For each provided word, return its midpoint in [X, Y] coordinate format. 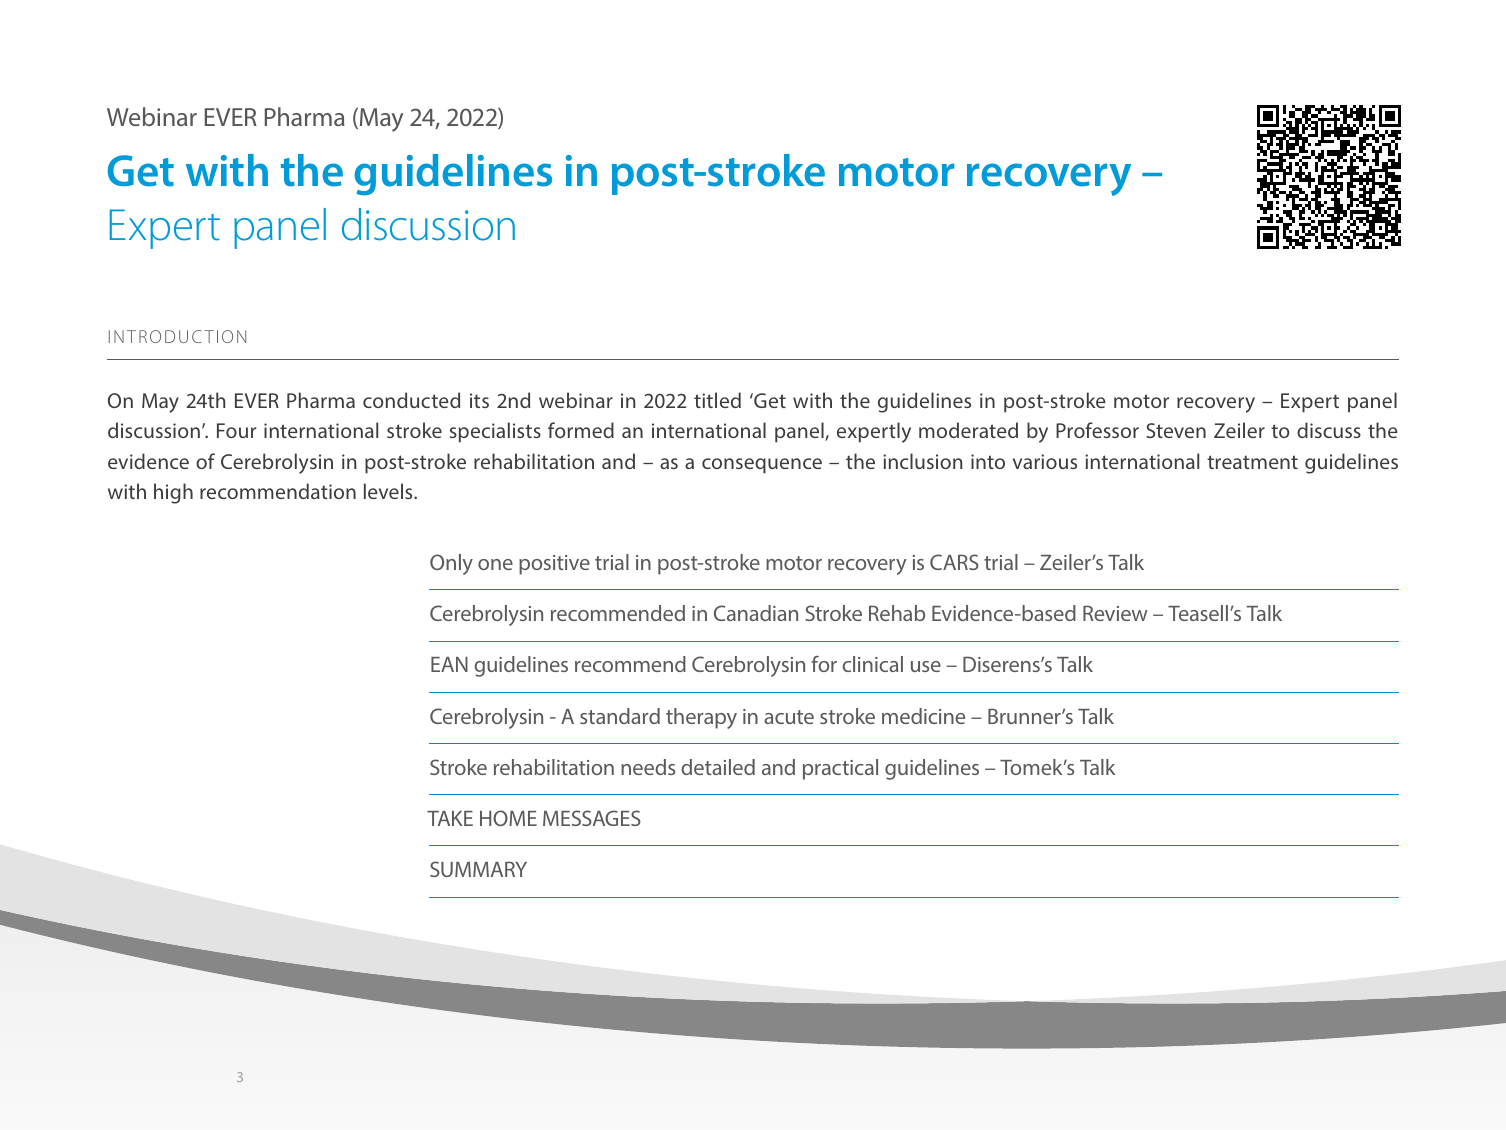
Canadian [756, 613]
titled [717, 400]
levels [389, 491]
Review [1115, 613]
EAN [449, 664]
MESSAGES [592, 818]
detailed [718, 767]
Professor [1097, 430]
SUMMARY [478, 869]
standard [620, 716]
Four [236, 430]
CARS [954, 562]
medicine [923, 716]
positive [554, 565]
